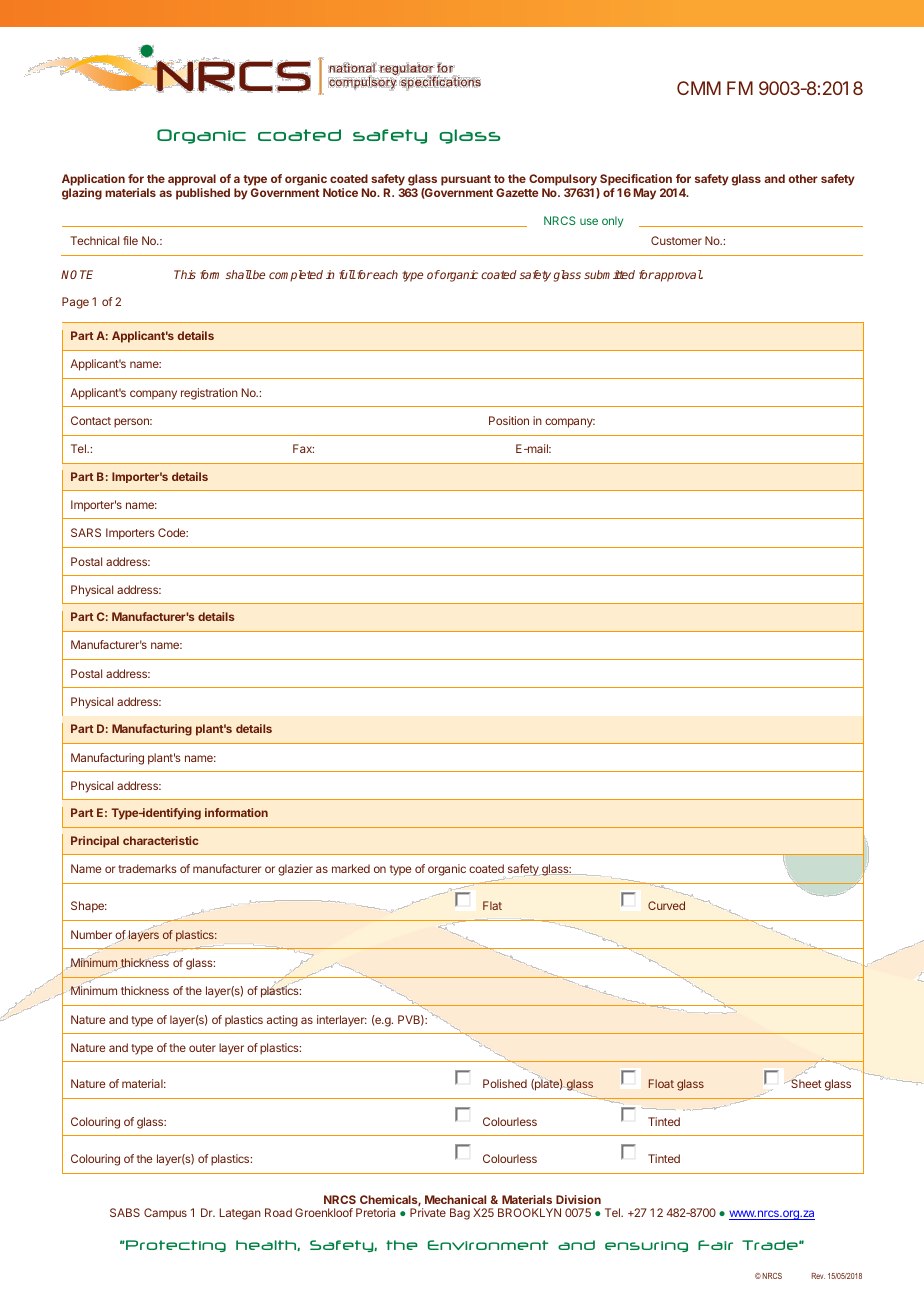 The width and height of the image is (924, 1308). Describe the element at coordinates (203, 194) in the image. I see `published` at that location.
